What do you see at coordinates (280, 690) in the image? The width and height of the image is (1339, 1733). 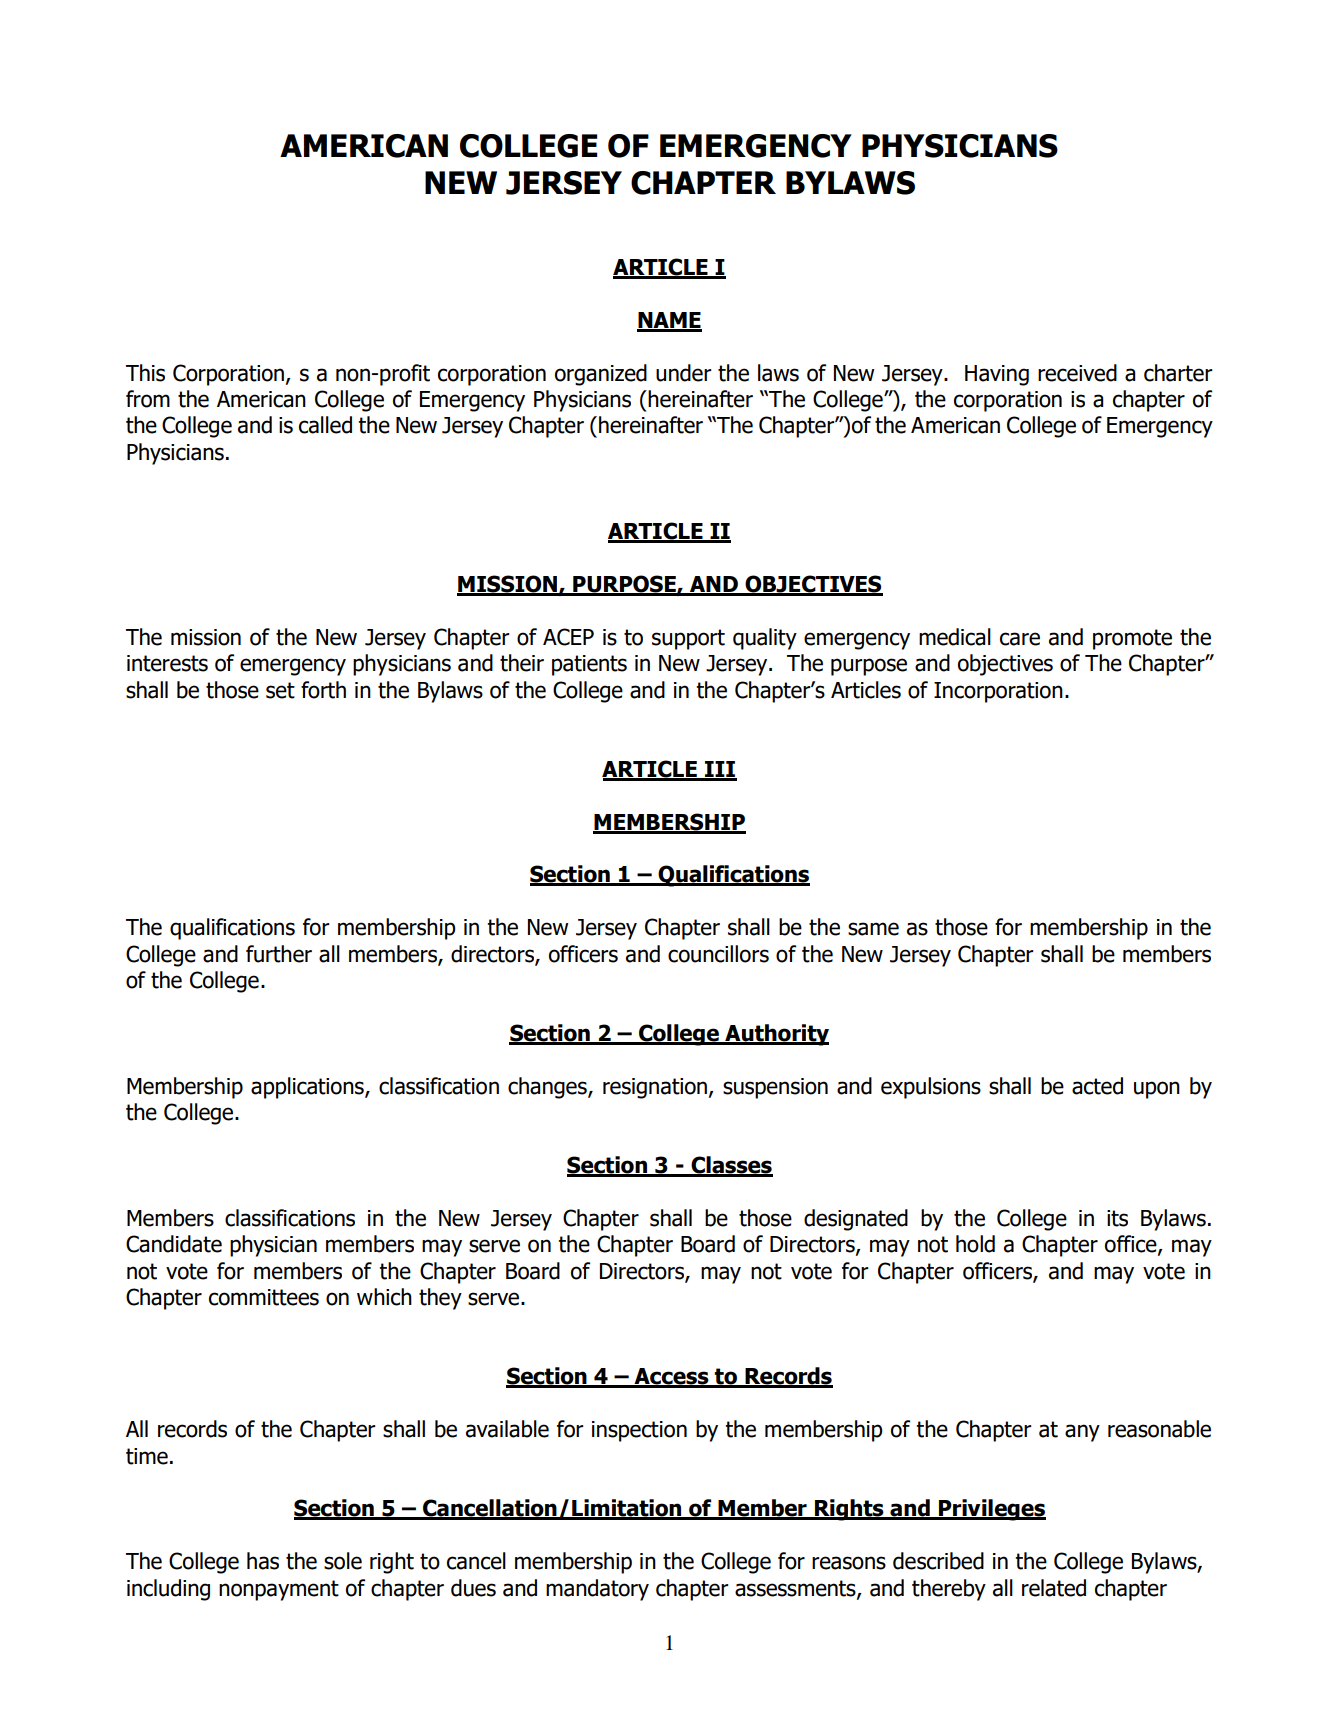 I see `set` at bounding box center [280, 690].
